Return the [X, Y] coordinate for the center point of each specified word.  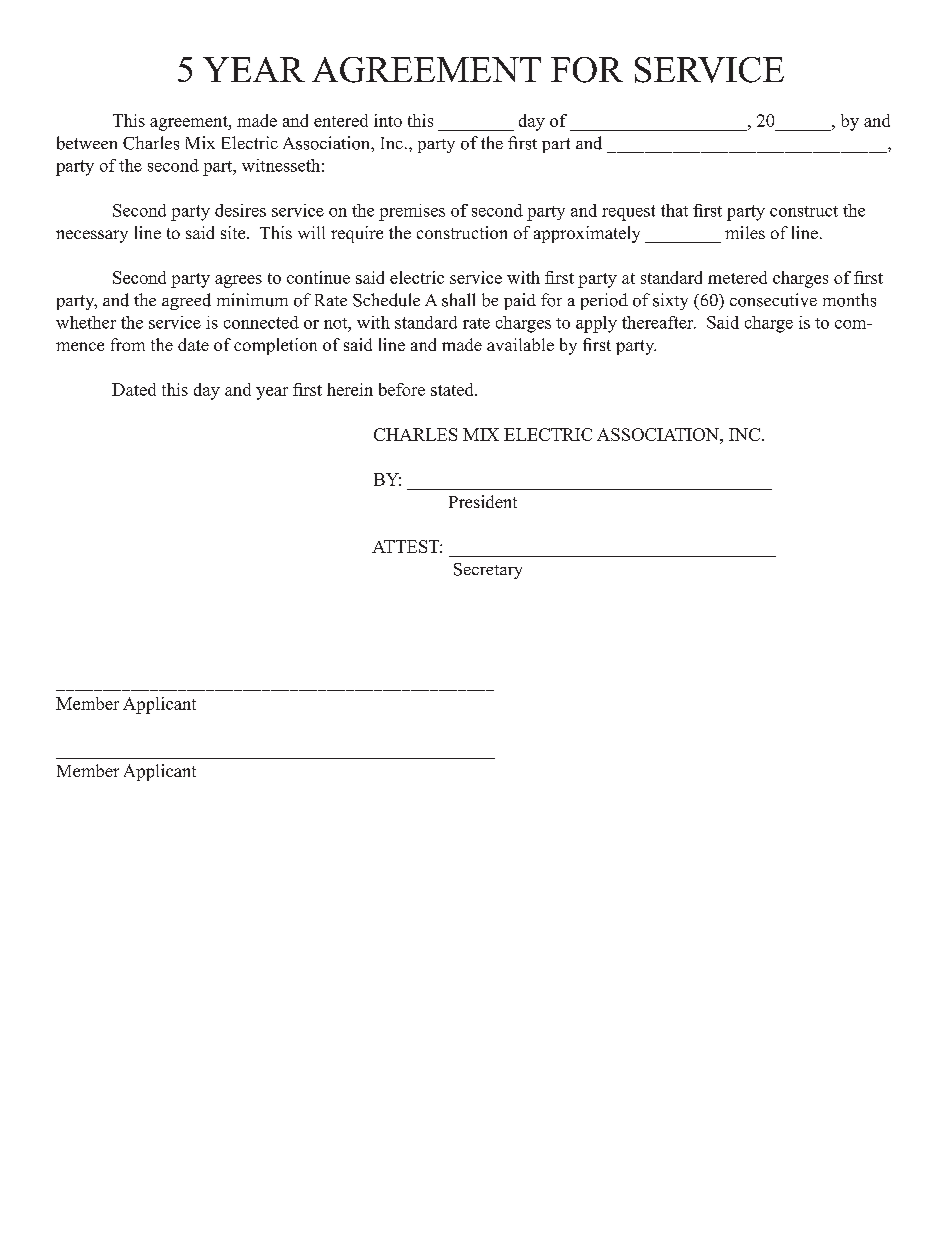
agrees [238, 281]
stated [453, 389]
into [388, 120]
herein [350, 389]
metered [737, 277]
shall [458, 300]
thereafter [659, 322]
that [674, 210]
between [87, 143]
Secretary [488, 571]
